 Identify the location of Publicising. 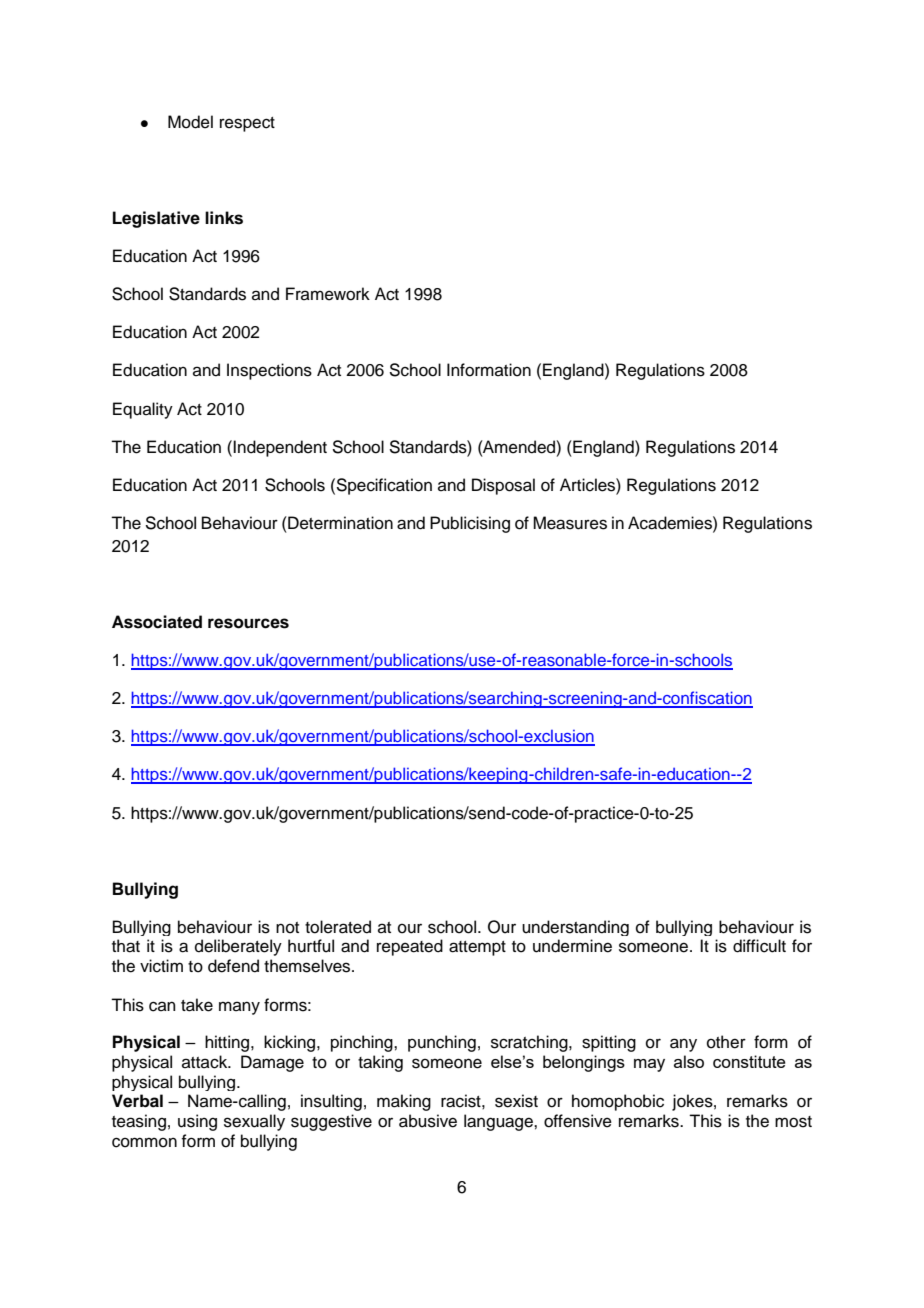
(470, 524).
